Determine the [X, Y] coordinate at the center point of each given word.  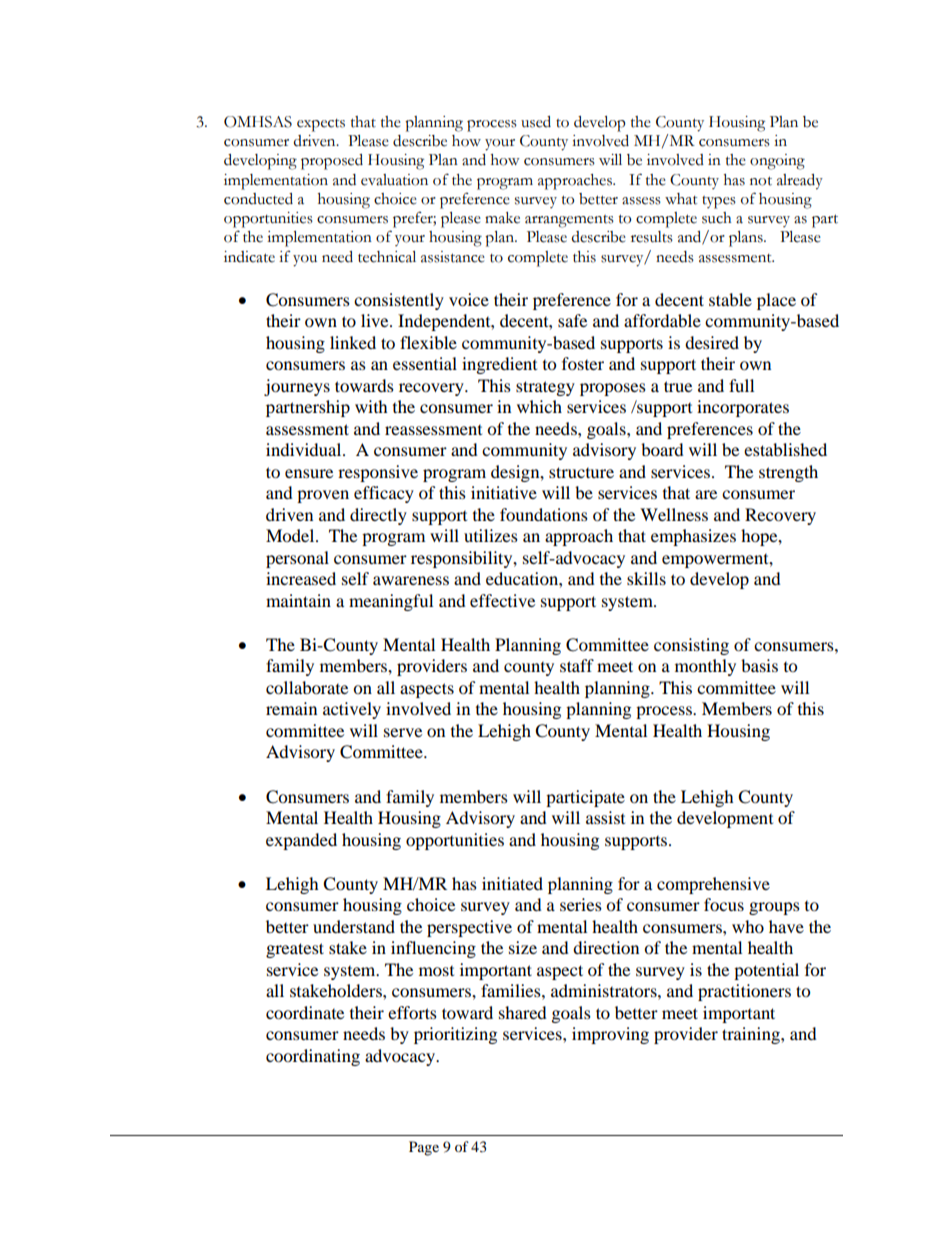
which [539, 406]
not [761, 181]
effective [502, 600]
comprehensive [713, 885]
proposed [332, 162]
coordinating [313, 1057]
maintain [298, 600]
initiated [512, 883]
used [536, 122]
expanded [301, 841]
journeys [297, 387]
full [741, 385]
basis [759, 665]
